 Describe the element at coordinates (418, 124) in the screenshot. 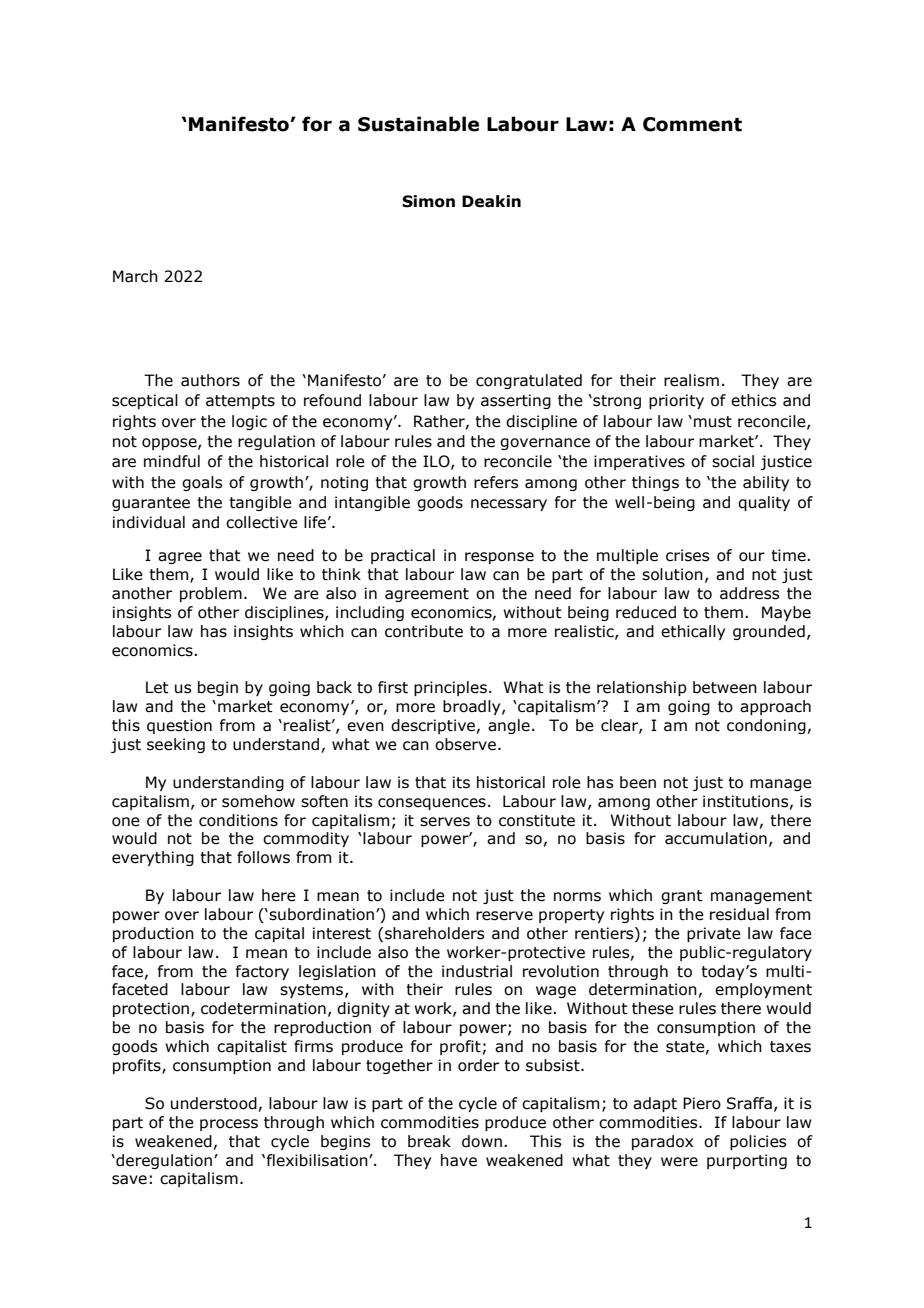

I see `Sustainable` at that location.
